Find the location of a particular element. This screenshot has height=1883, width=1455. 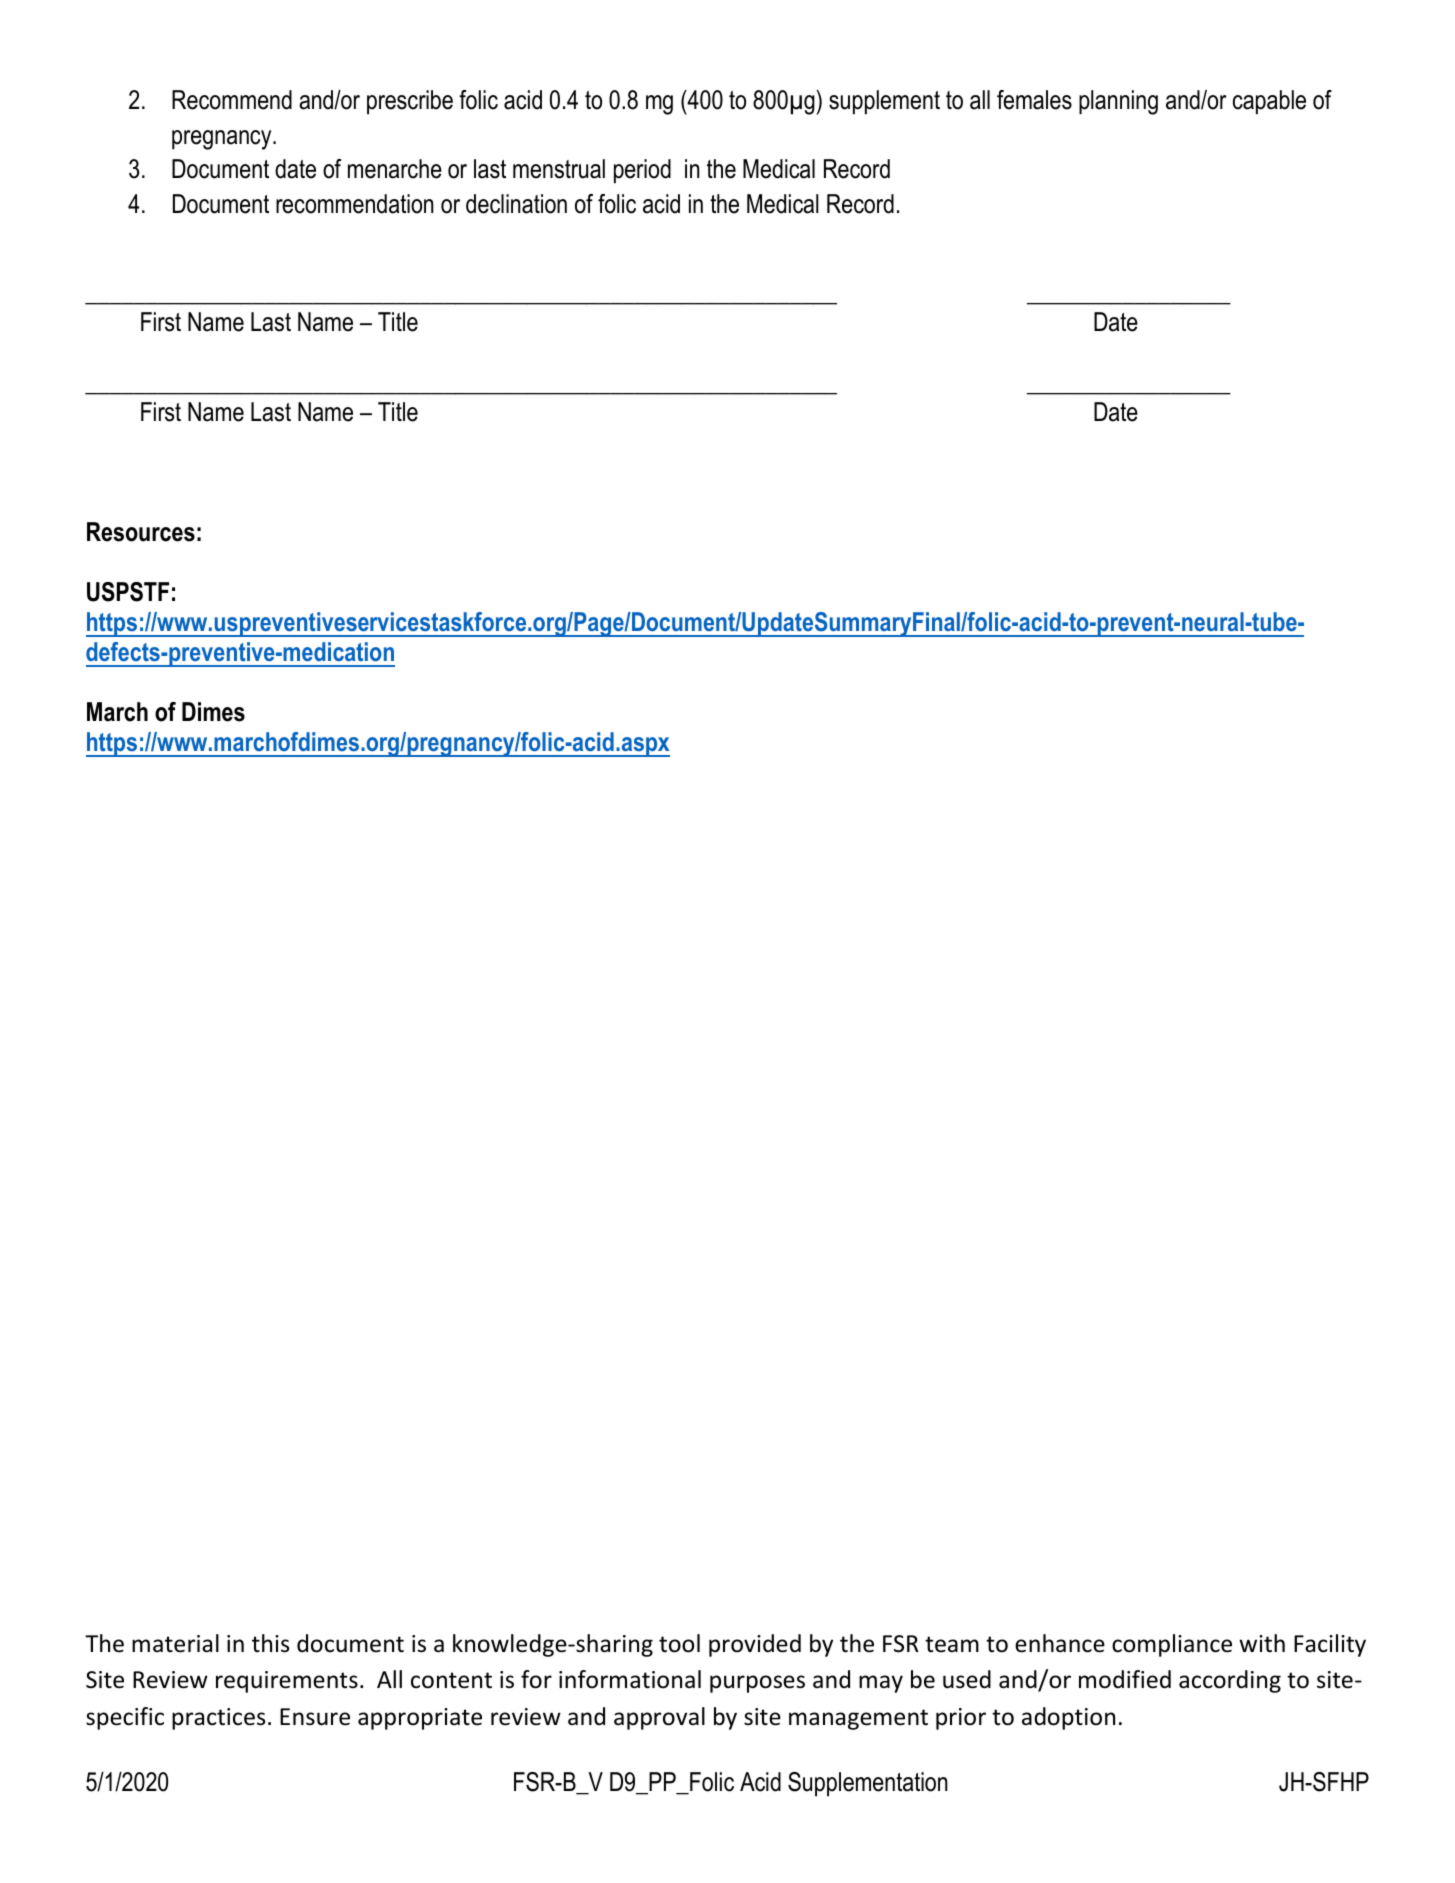

purposes is located at coordinates (757, 1684).
